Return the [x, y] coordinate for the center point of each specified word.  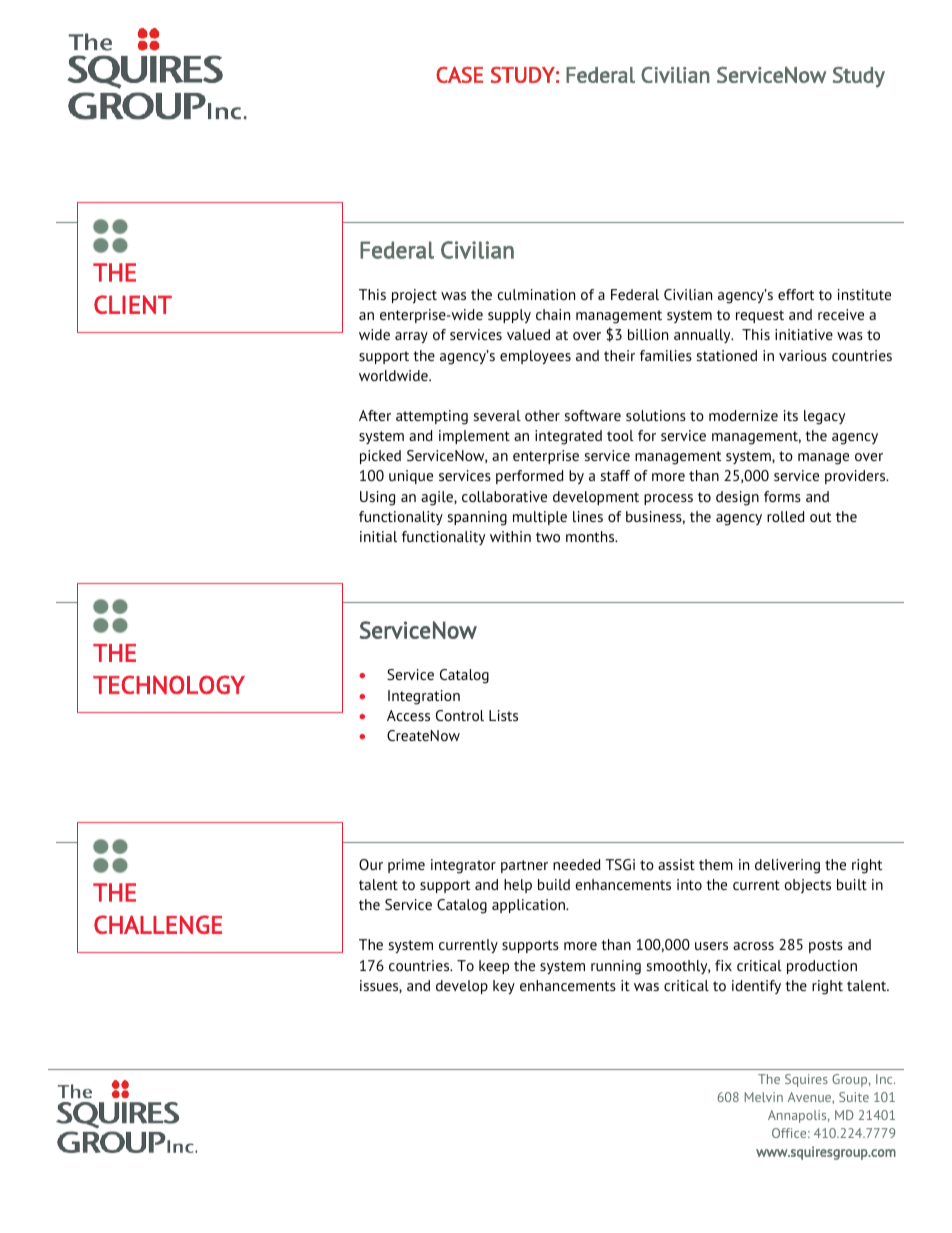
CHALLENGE [158, 924]
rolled [786, 516]
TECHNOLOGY [169, 685]
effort [796, 294]
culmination [536, 294]
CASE [459, 74]
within [510, 536]
